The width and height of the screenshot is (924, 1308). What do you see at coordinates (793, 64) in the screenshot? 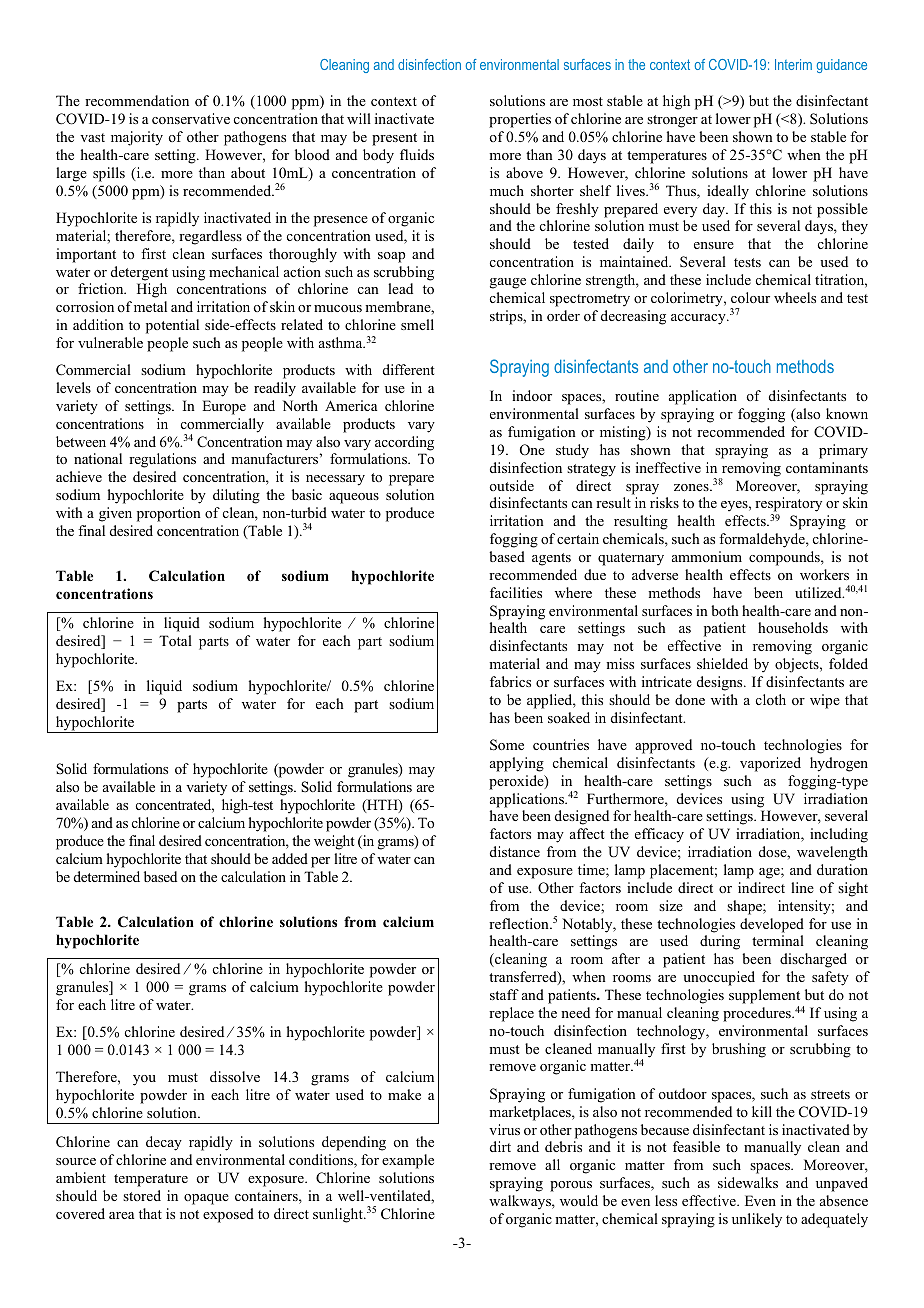
I see `Interim` at bounding box center [793, 64].
